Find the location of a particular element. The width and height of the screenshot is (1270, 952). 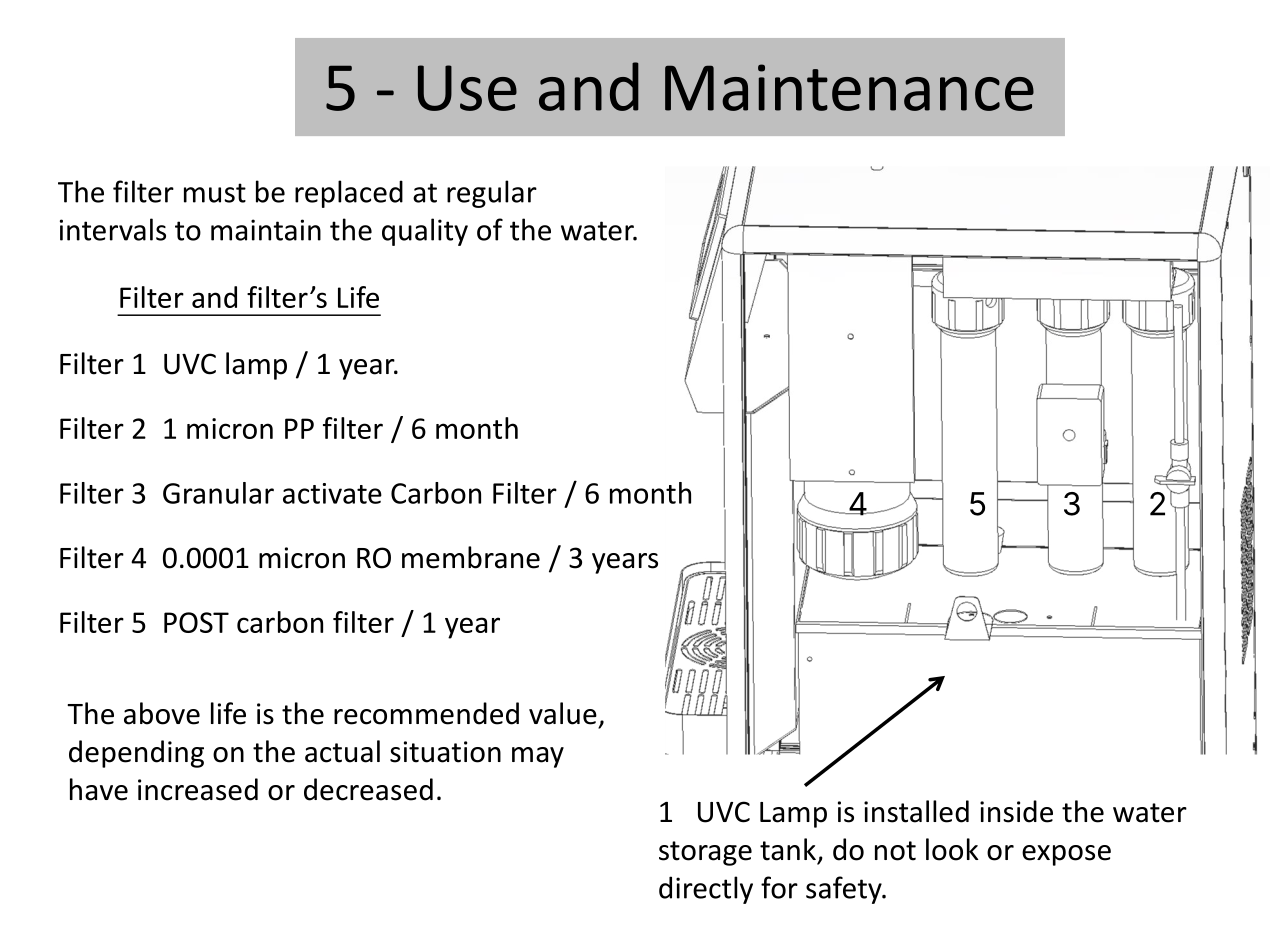

increased is located at coordinates (198, 789).
